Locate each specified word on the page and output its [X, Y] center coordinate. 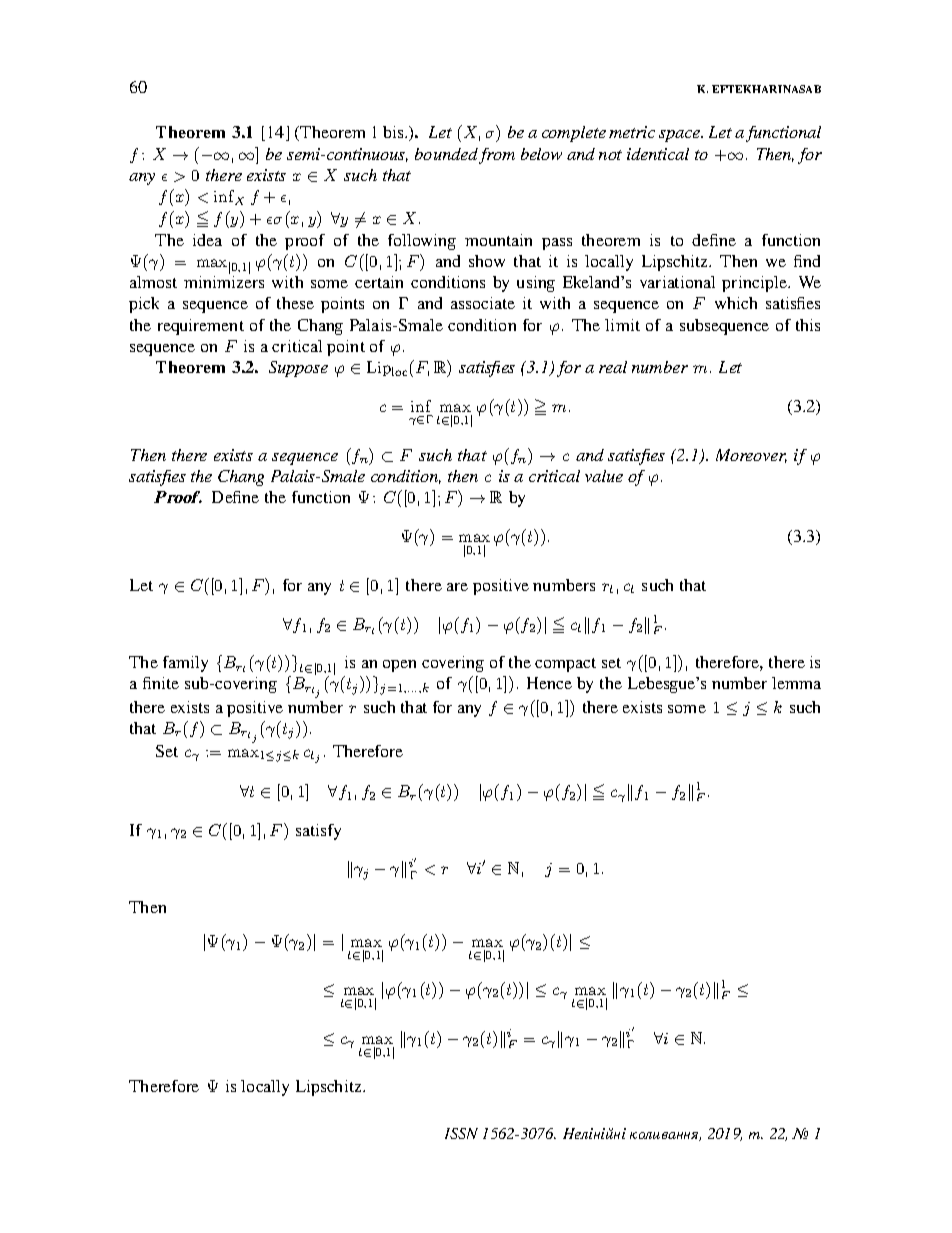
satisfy [318, 832]
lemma [796, 683]
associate [483, 303]
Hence [549, 683]
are [457, 587]
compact [565, 665]
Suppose [298, 369]
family [185, 664]
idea [207, 240]
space [680, 136]
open [399, 666]
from [497, 156]
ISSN [461, 1133]
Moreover [751, 456]
